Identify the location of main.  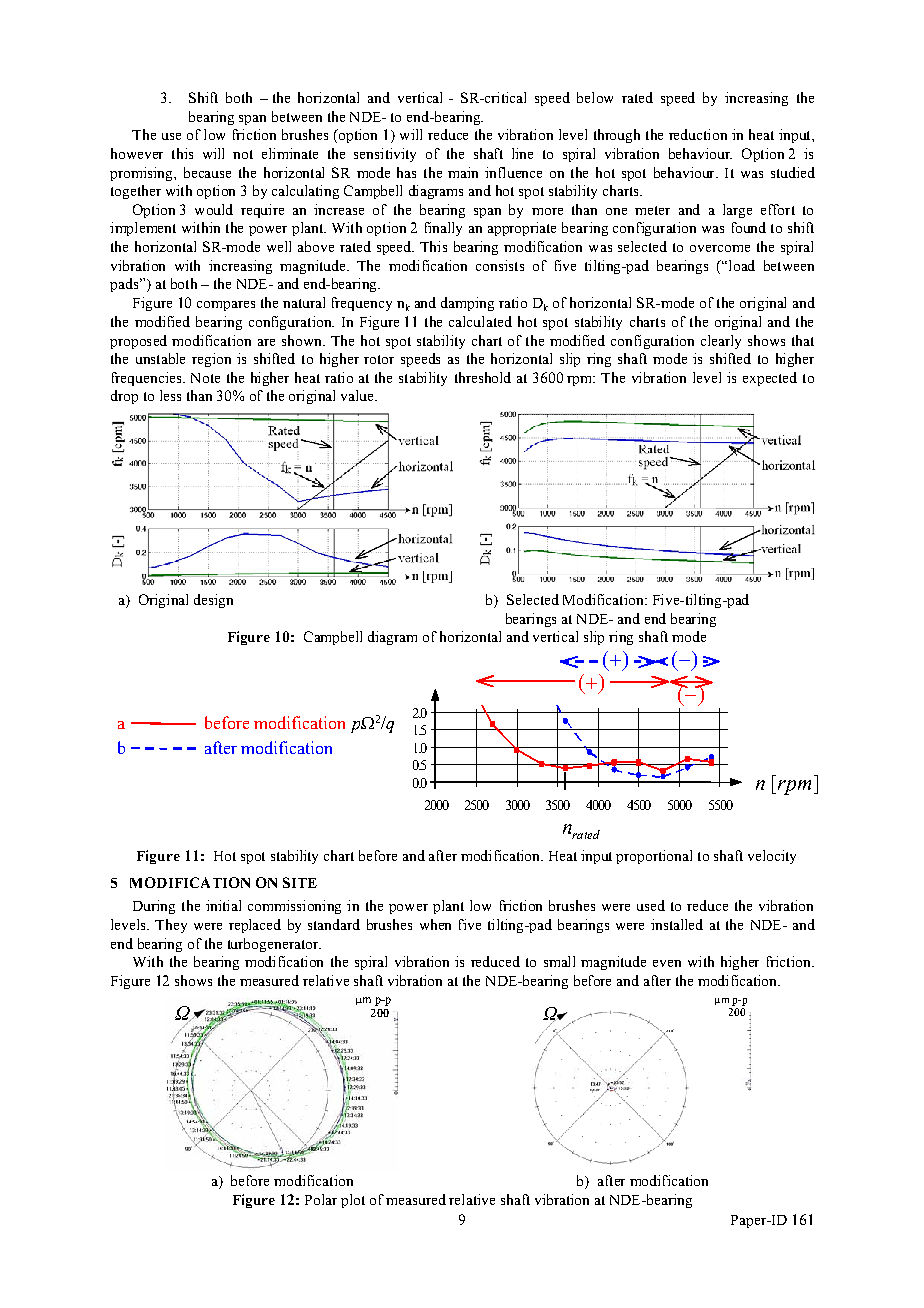
(463, 172).
